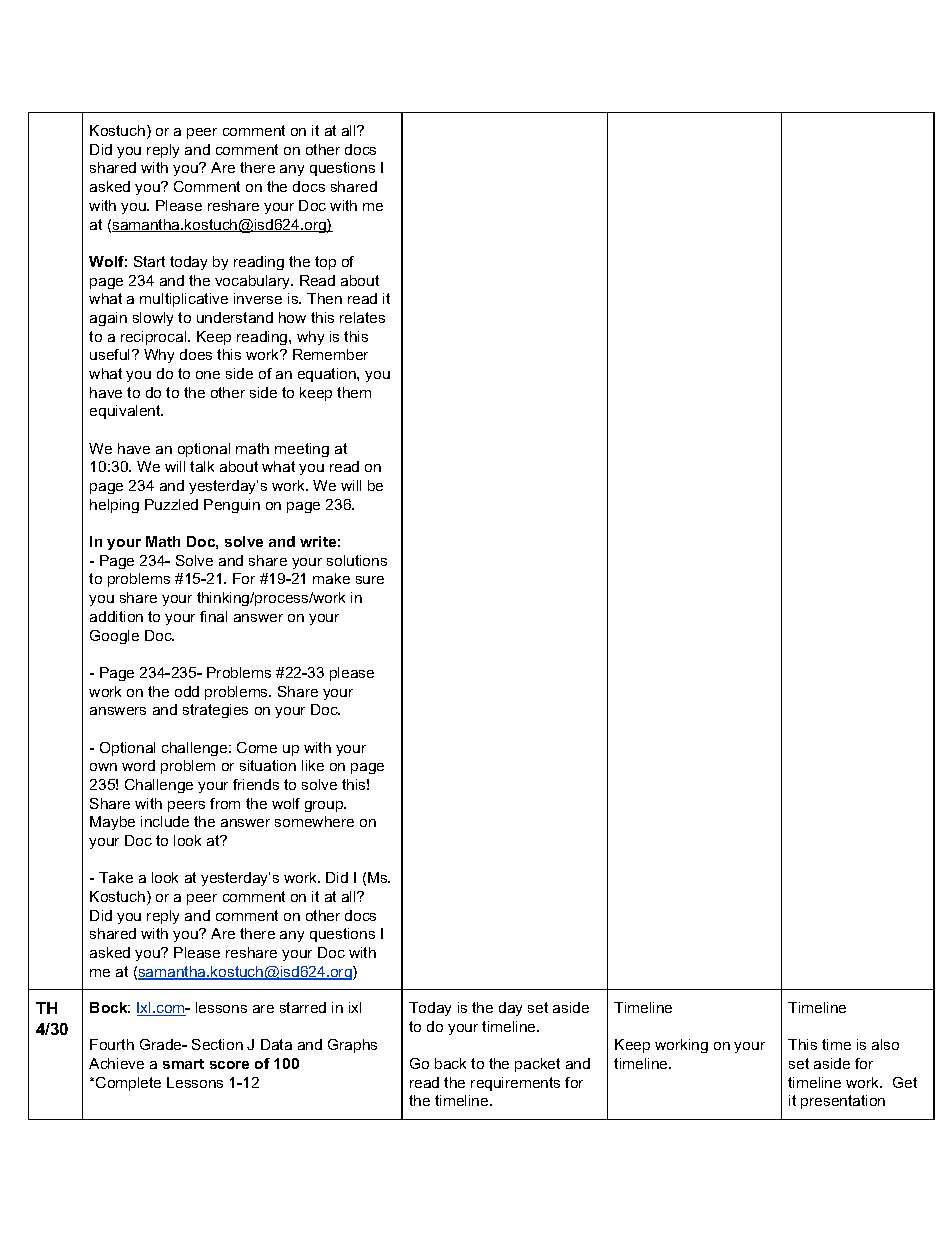 Image resolution: width=952 pixels, height=1233 pixels. I want to click on odd, so click(187, 691).
